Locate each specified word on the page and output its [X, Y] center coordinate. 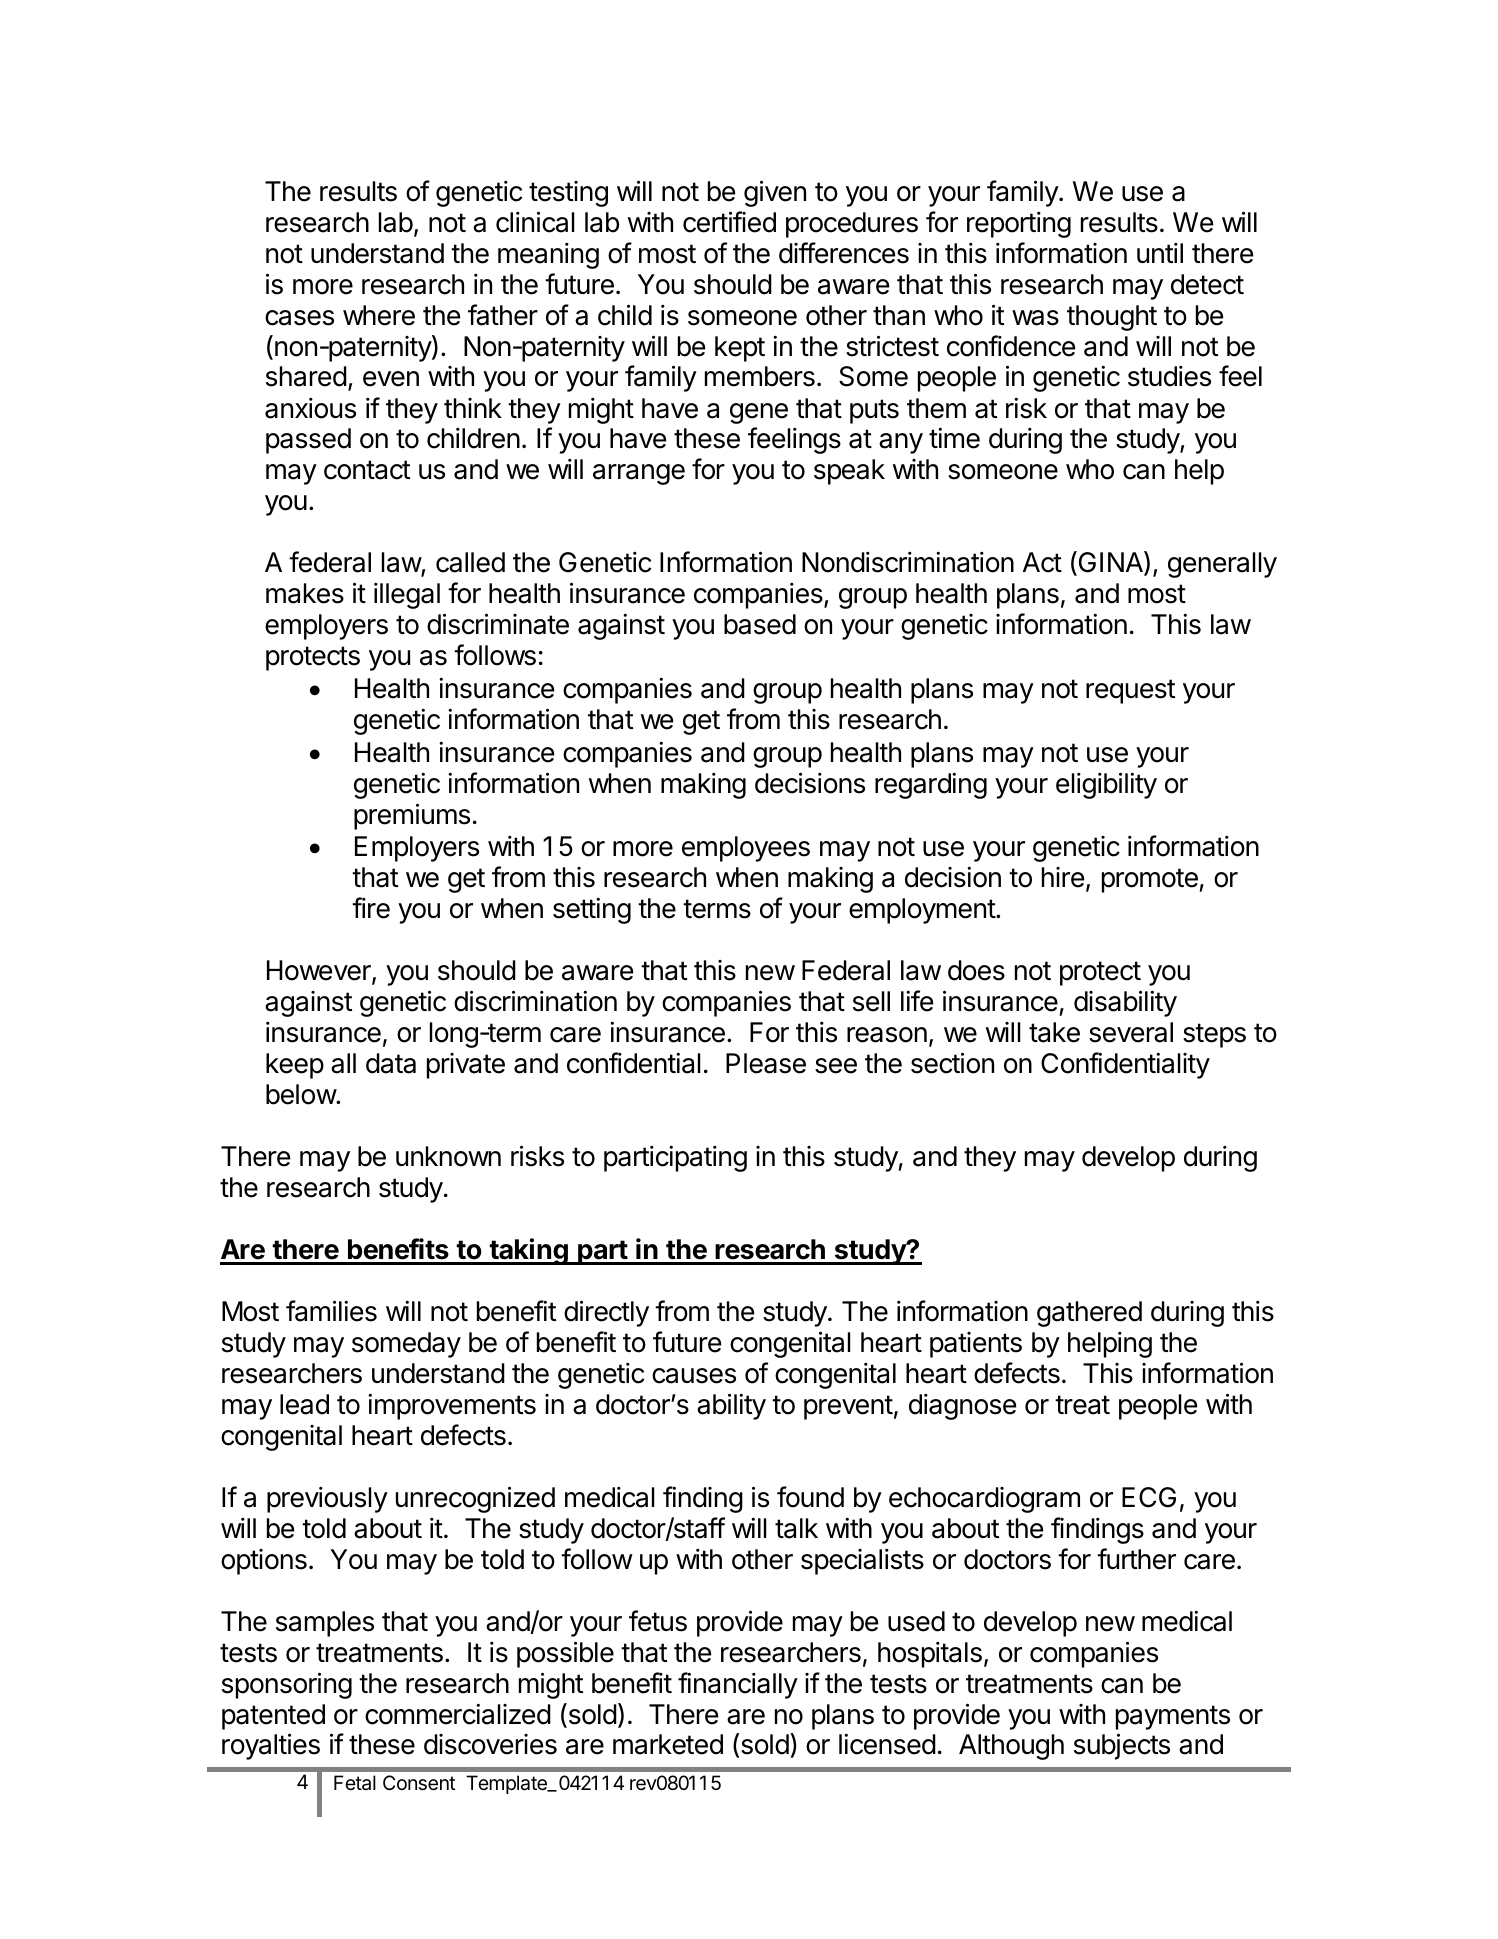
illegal [407, 596]
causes [694, 1376]
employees [746, 849]
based [760, 624]
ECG [1149, 1497]
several [1131, 1032]
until [1160, 253]
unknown [448, 1156]
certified [729, 222]
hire [1063, 877]
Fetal [355, 1783]
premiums [412, 816]
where [379, 315]
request [1130, 691]
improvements [452, 1406]
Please [766, 1063]
